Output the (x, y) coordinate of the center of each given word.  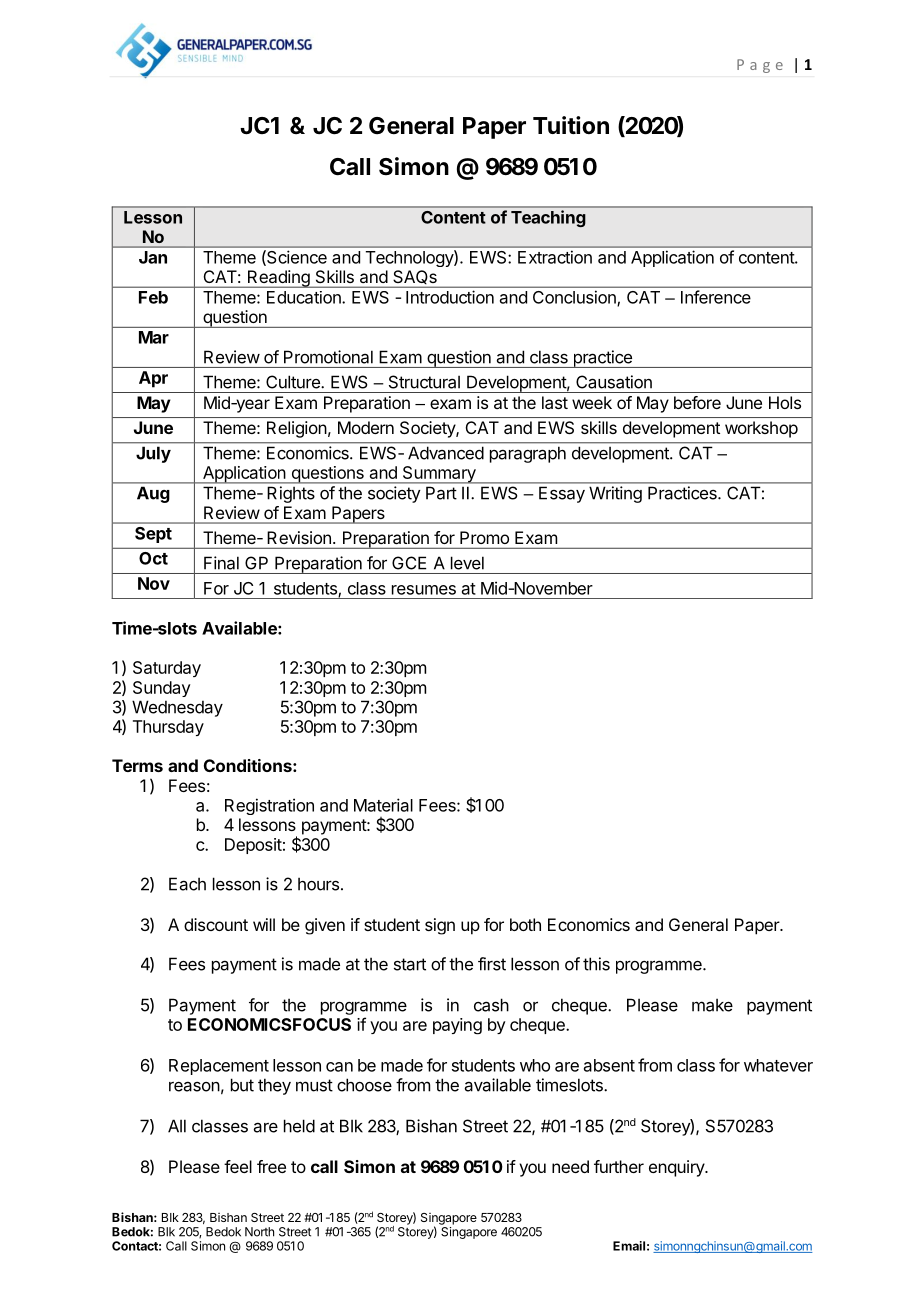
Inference (716, 297)
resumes (424, 590)
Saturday (167, 669)
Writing (615, 494)
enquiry (677, 1168)
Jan (153, 257)
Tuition (571, 125)
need (570, 1166)
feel (238, 1166)
